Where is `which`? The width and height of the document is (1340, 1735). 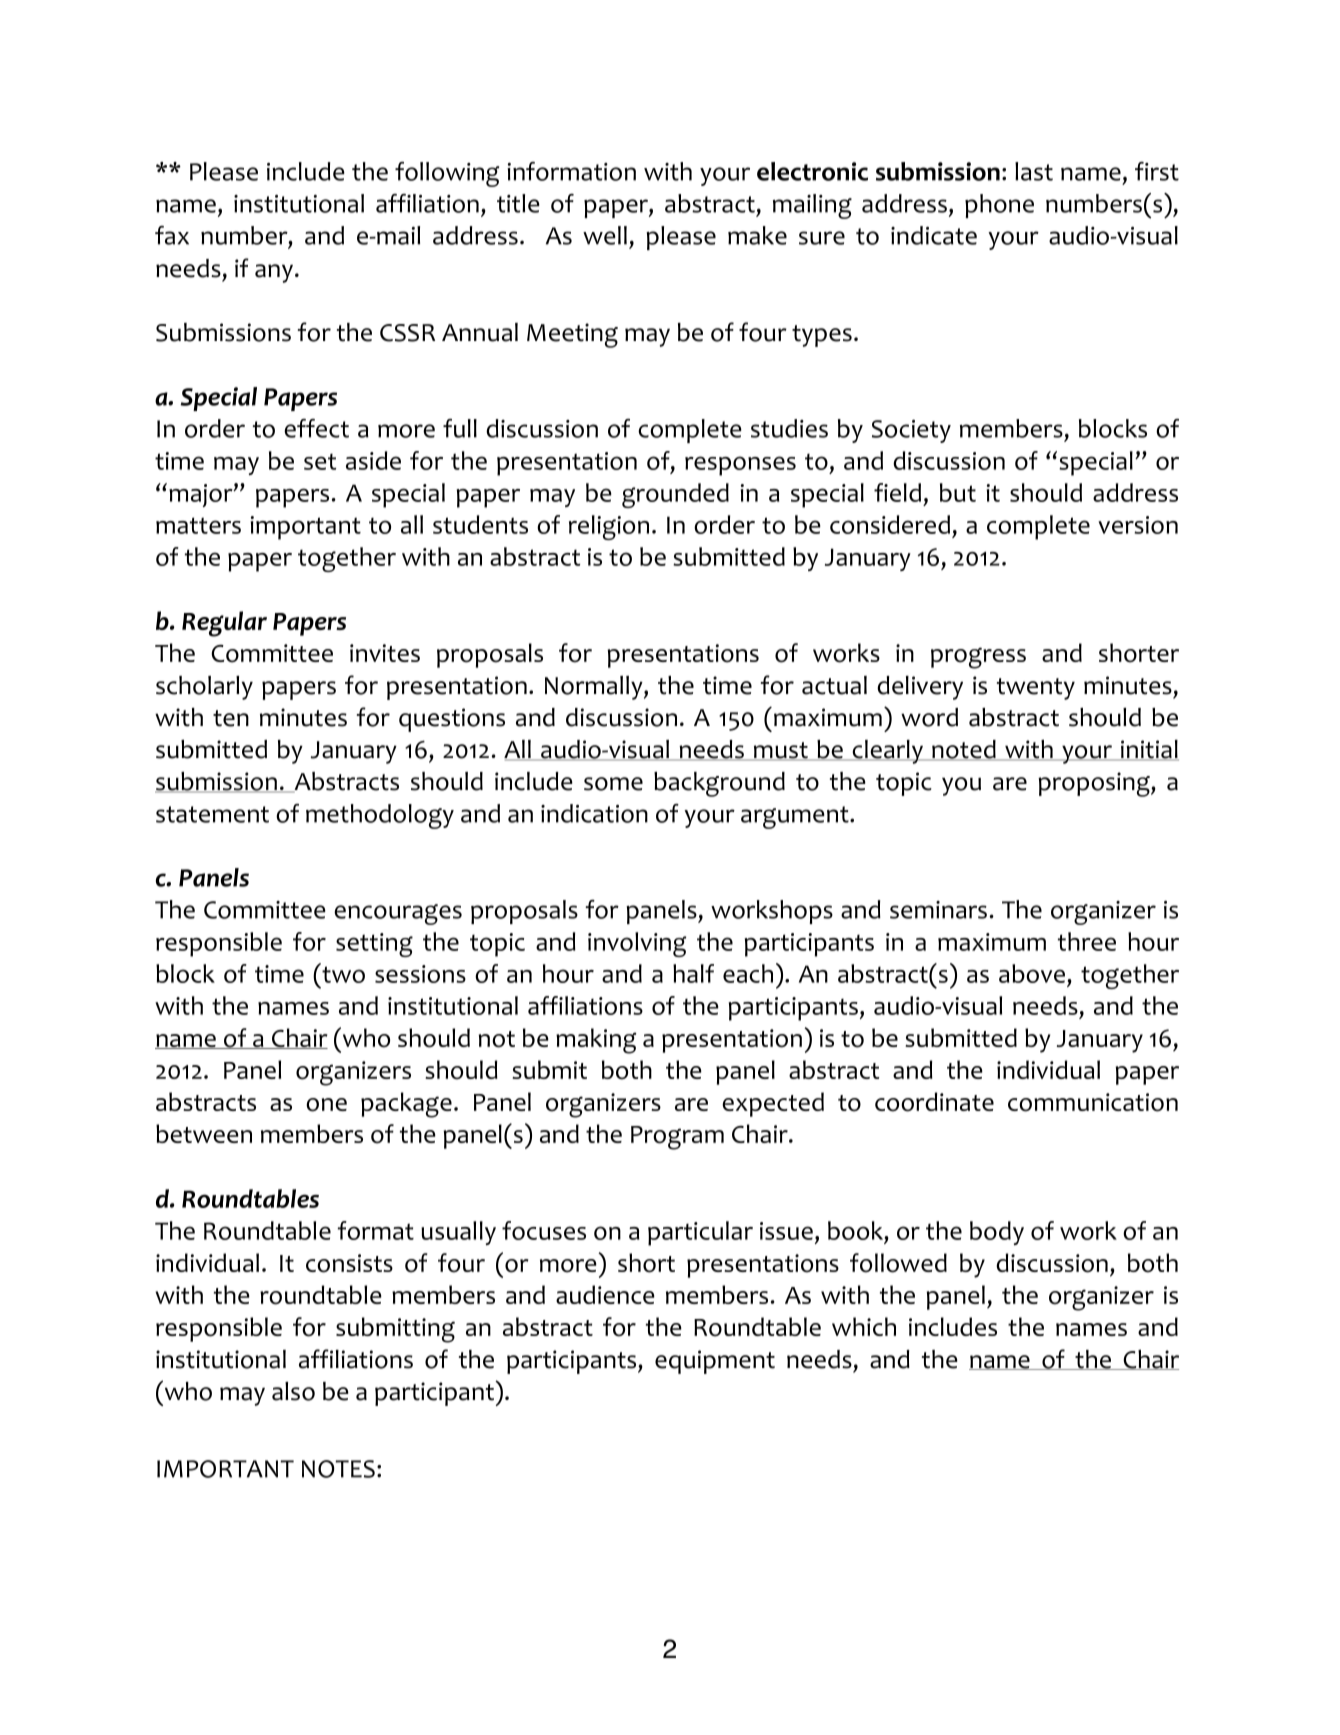
which is located at coordinates (864, 1326).
